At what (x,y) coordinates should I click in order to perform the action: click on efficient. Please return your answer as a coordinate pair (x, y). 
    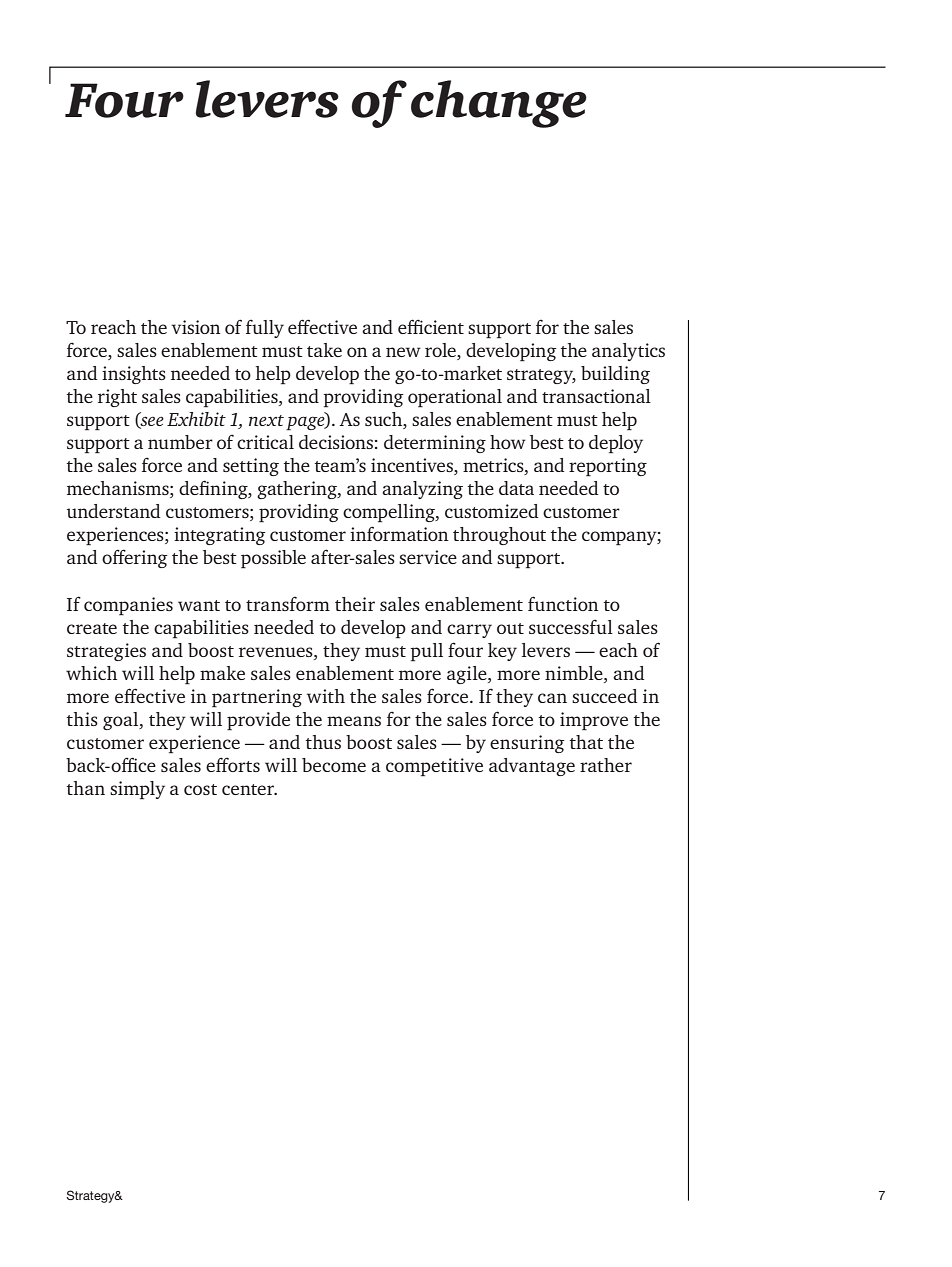
    Looking at the image, I should click on (431, 326).
